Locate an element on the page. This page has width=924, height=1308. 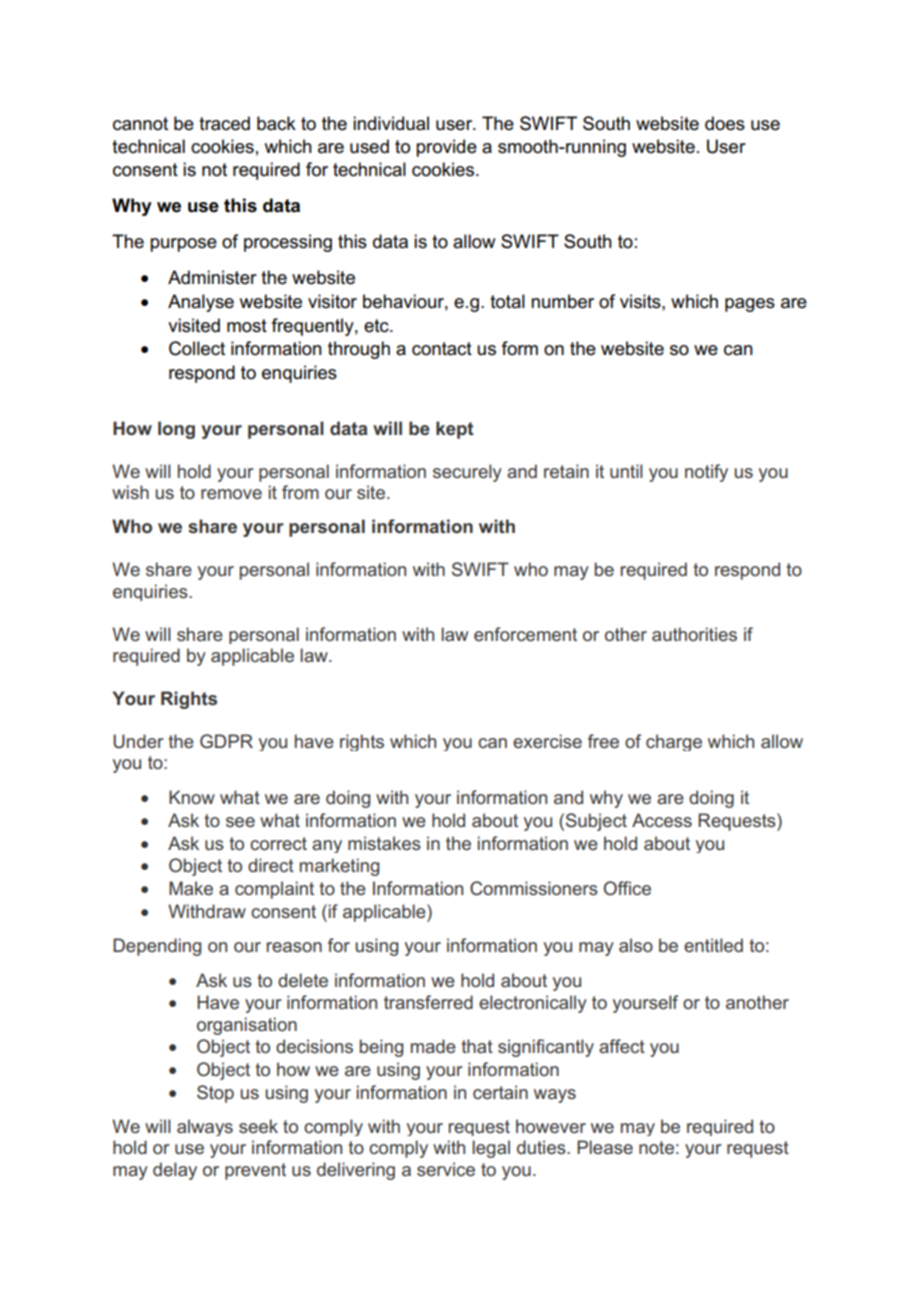
service is located at coordinates (446, 1169).
